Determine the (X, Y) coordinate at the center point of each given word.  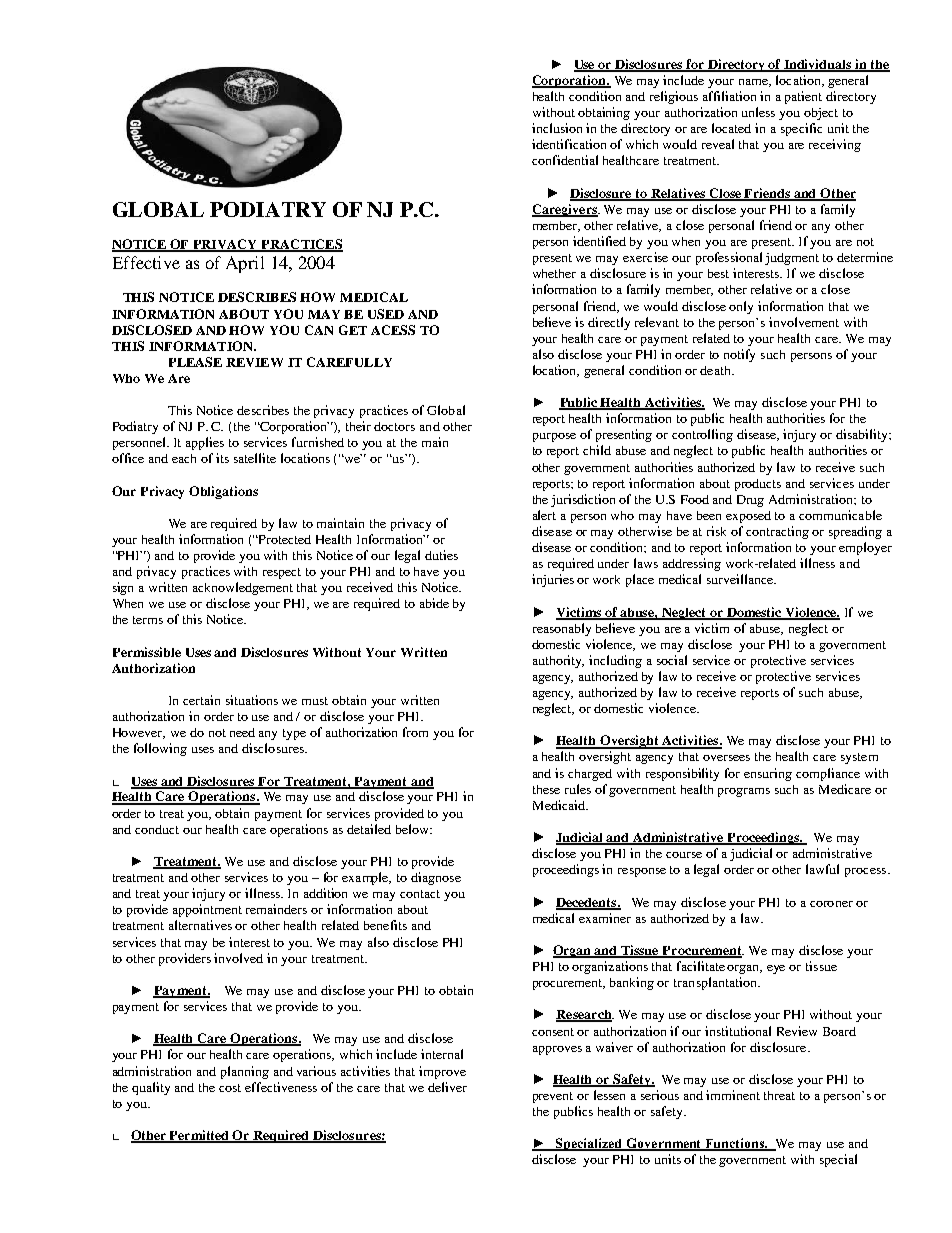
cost (230, 1088)
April (245, 264)
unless (758, 112)
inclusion (557, 128)
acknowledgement (243, 588)
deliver (447, 1087)
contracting (777, 532)
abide (434, 603)
